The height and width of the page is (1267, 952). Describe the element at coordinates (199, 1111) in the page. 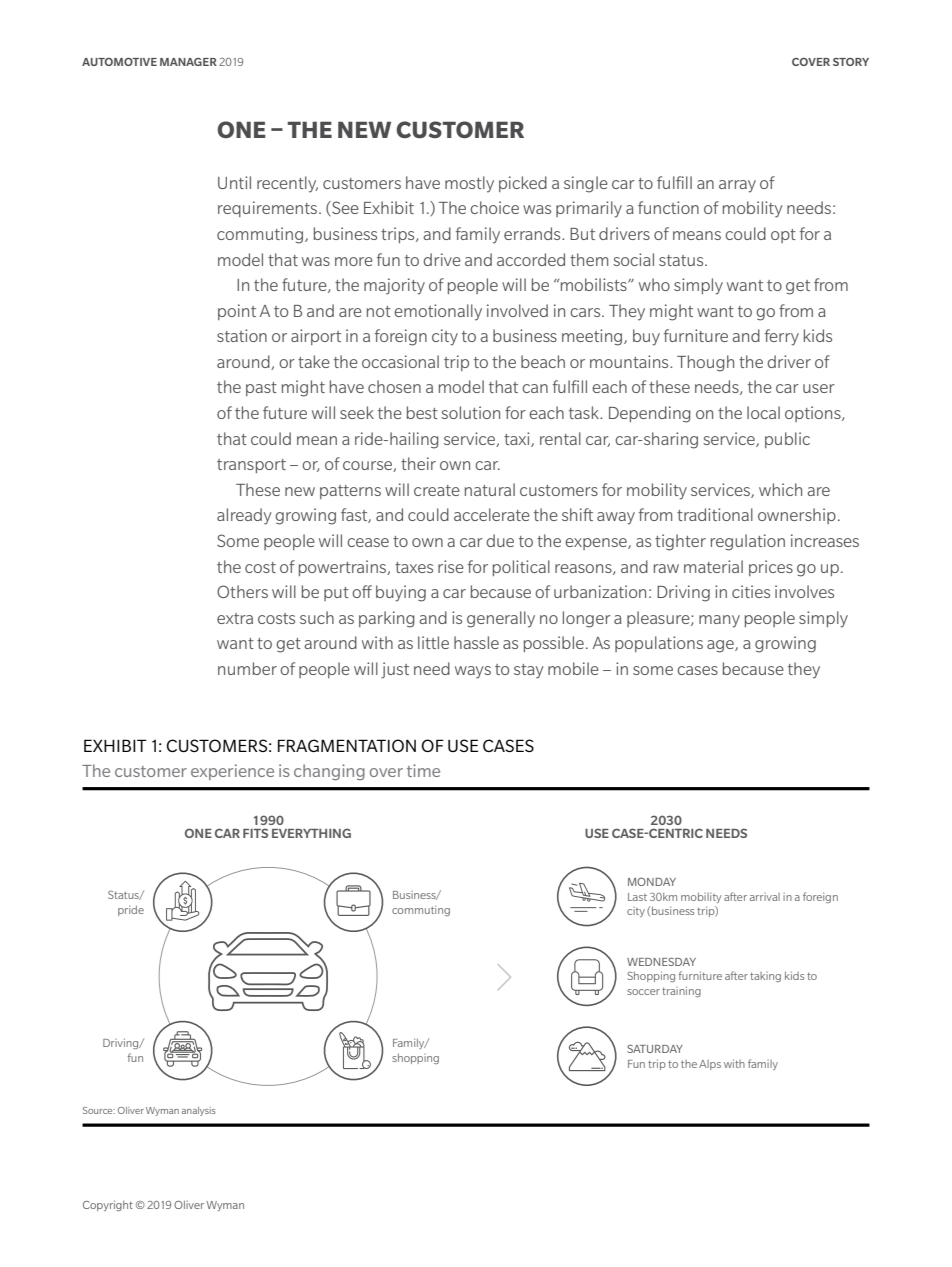

I see `analysis` at that location.
